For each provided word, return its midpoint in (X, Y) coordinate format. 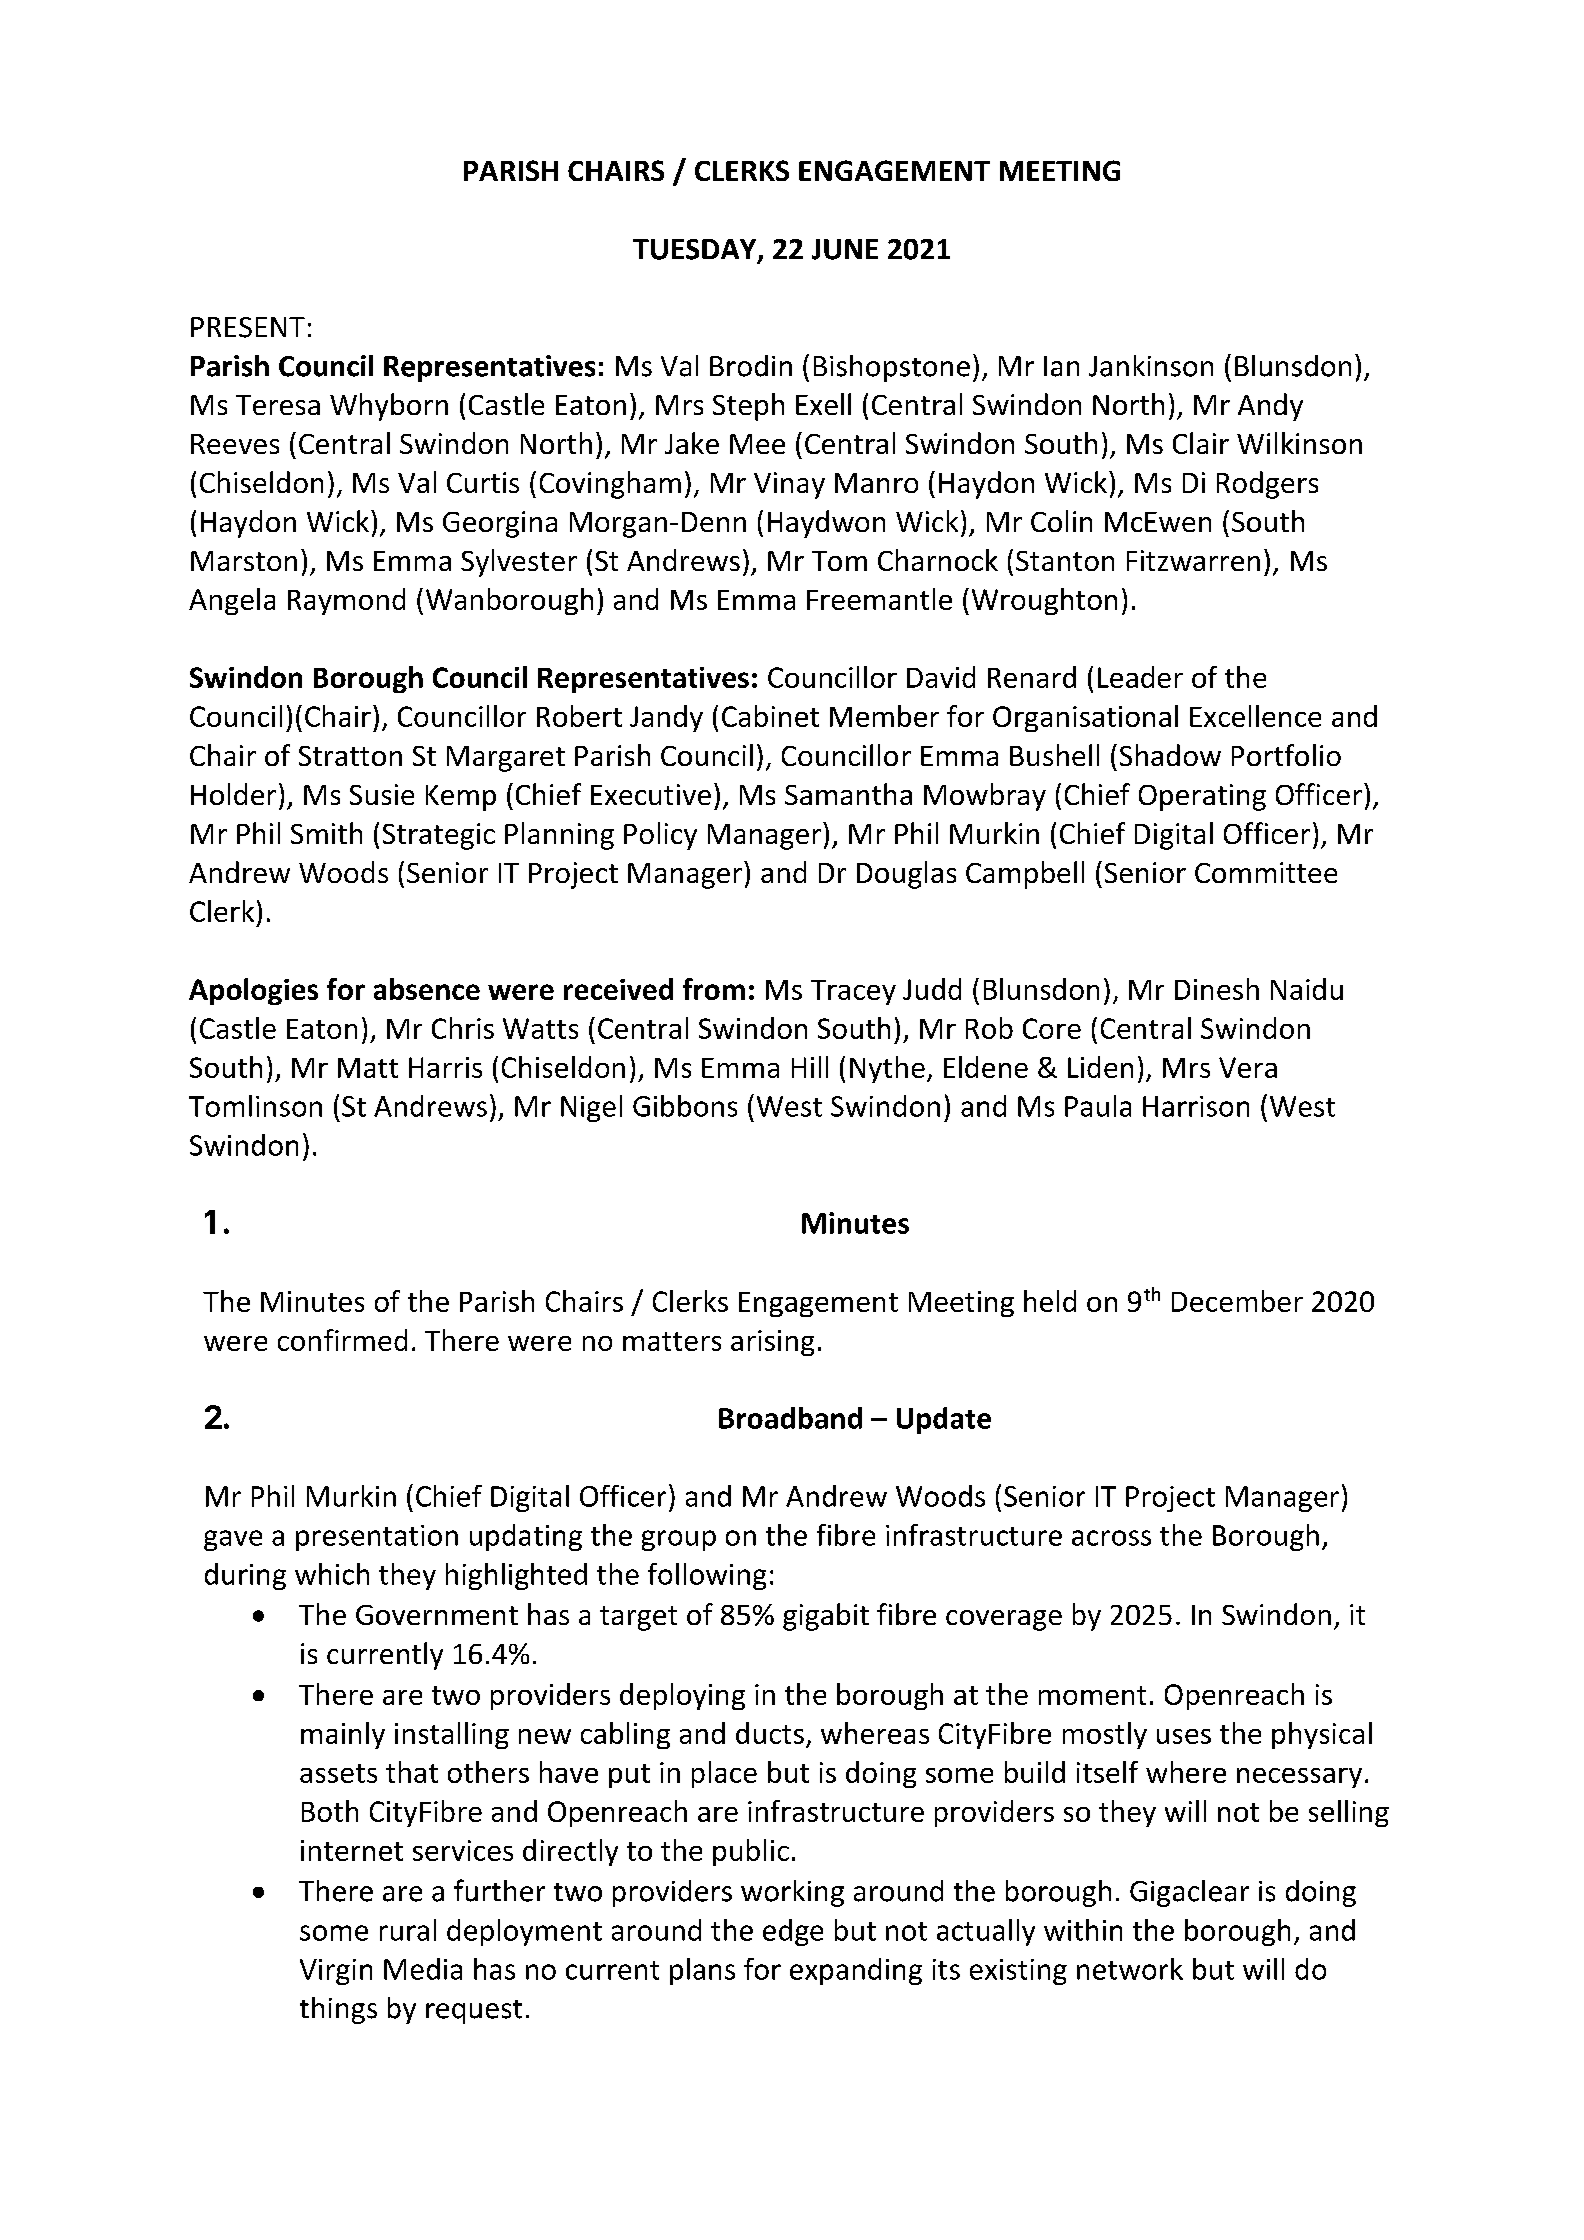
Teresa (278, 405)
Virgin (336, 1972)
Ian (1061, 366)
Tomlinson (255, 1106)
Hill (810, 1067)
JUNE (845, 249)
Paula (1098, 1106)
